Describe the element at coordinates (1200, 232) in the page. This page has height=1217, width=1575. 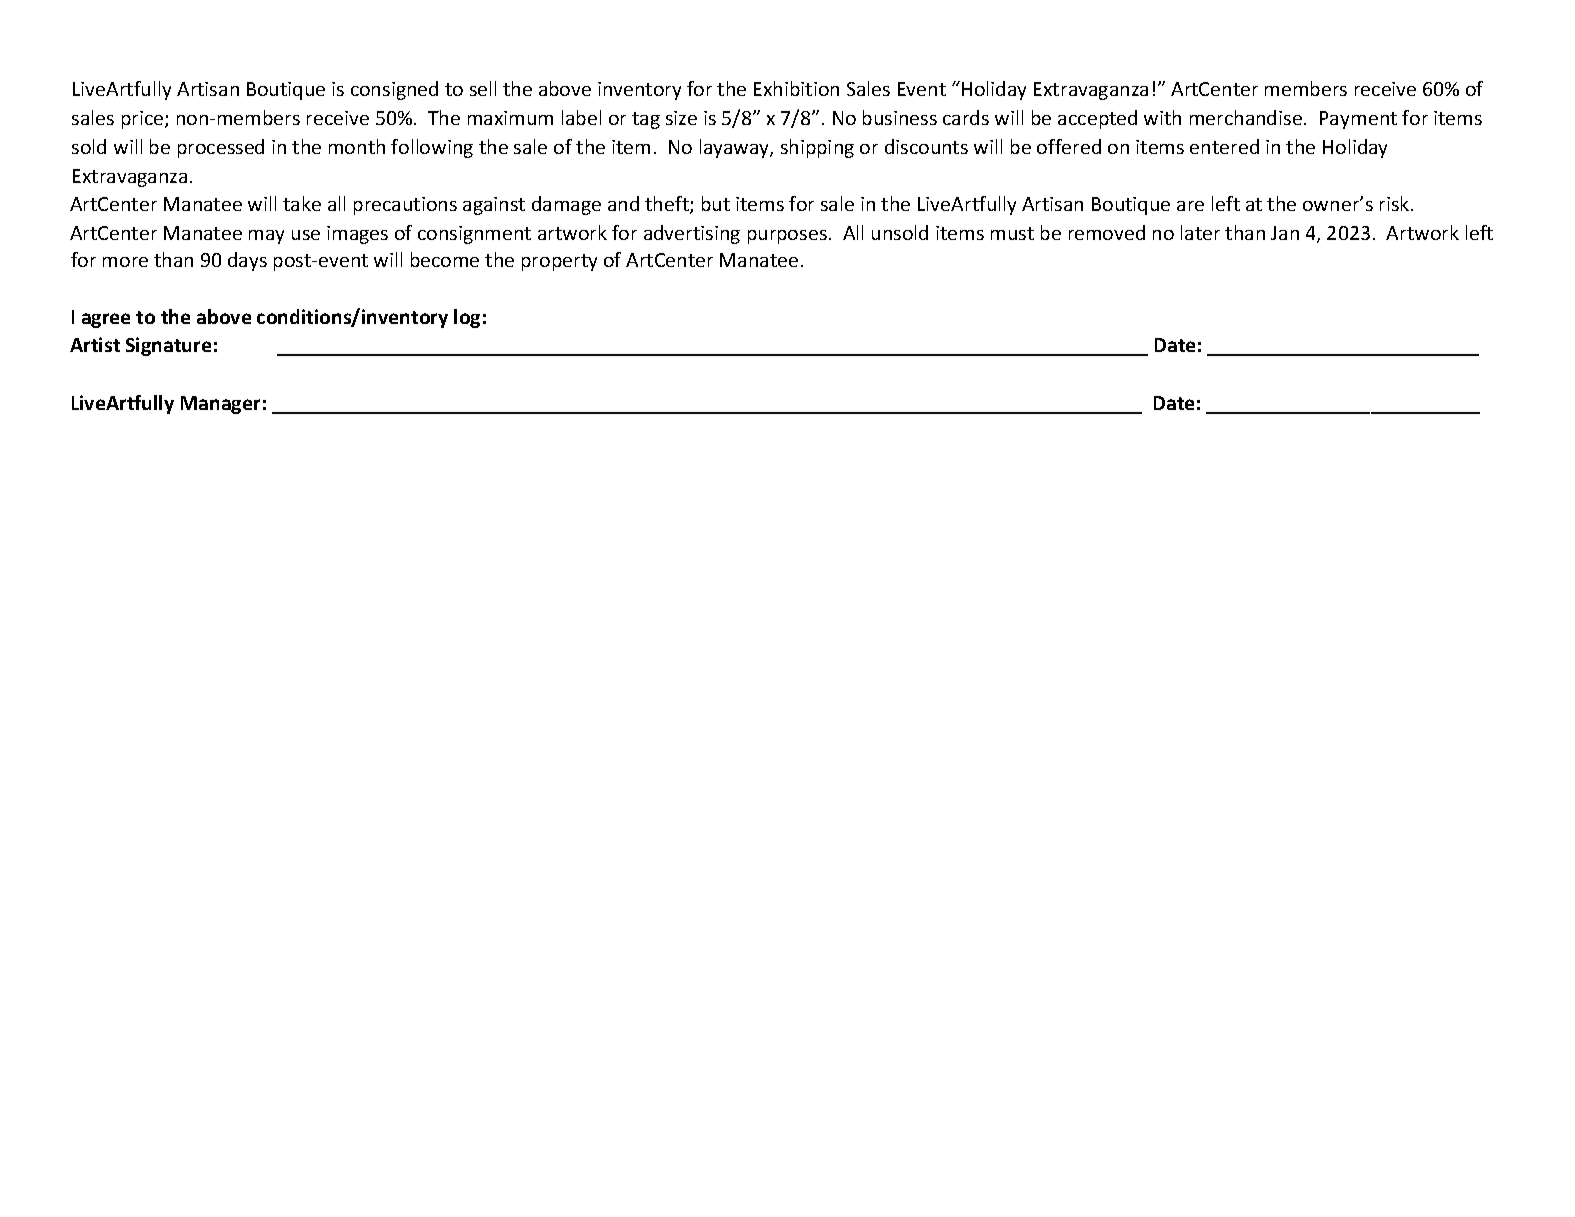
I see `later` at that location.
